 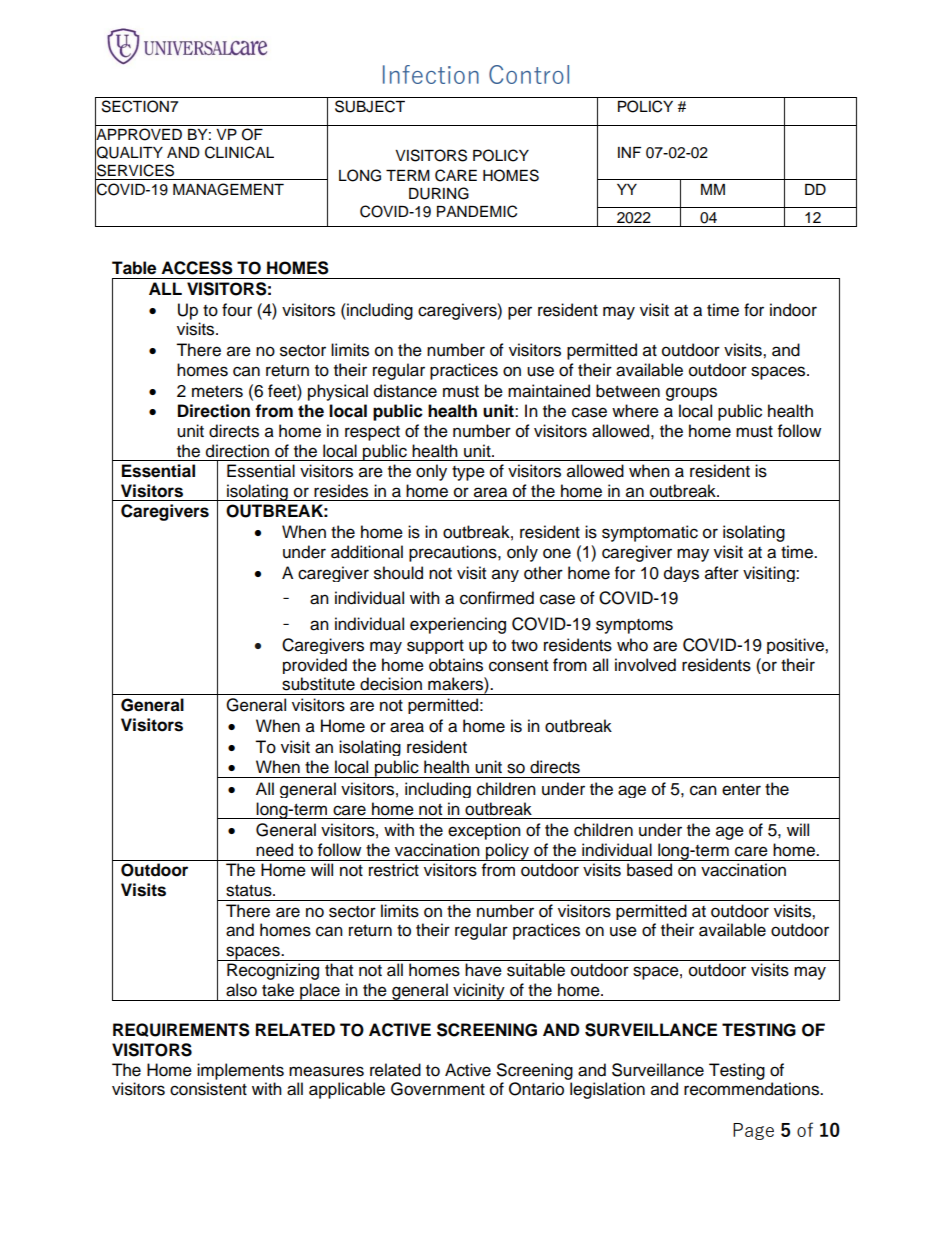 I want to click on CLINICAL, so click(x=239, y=152).
